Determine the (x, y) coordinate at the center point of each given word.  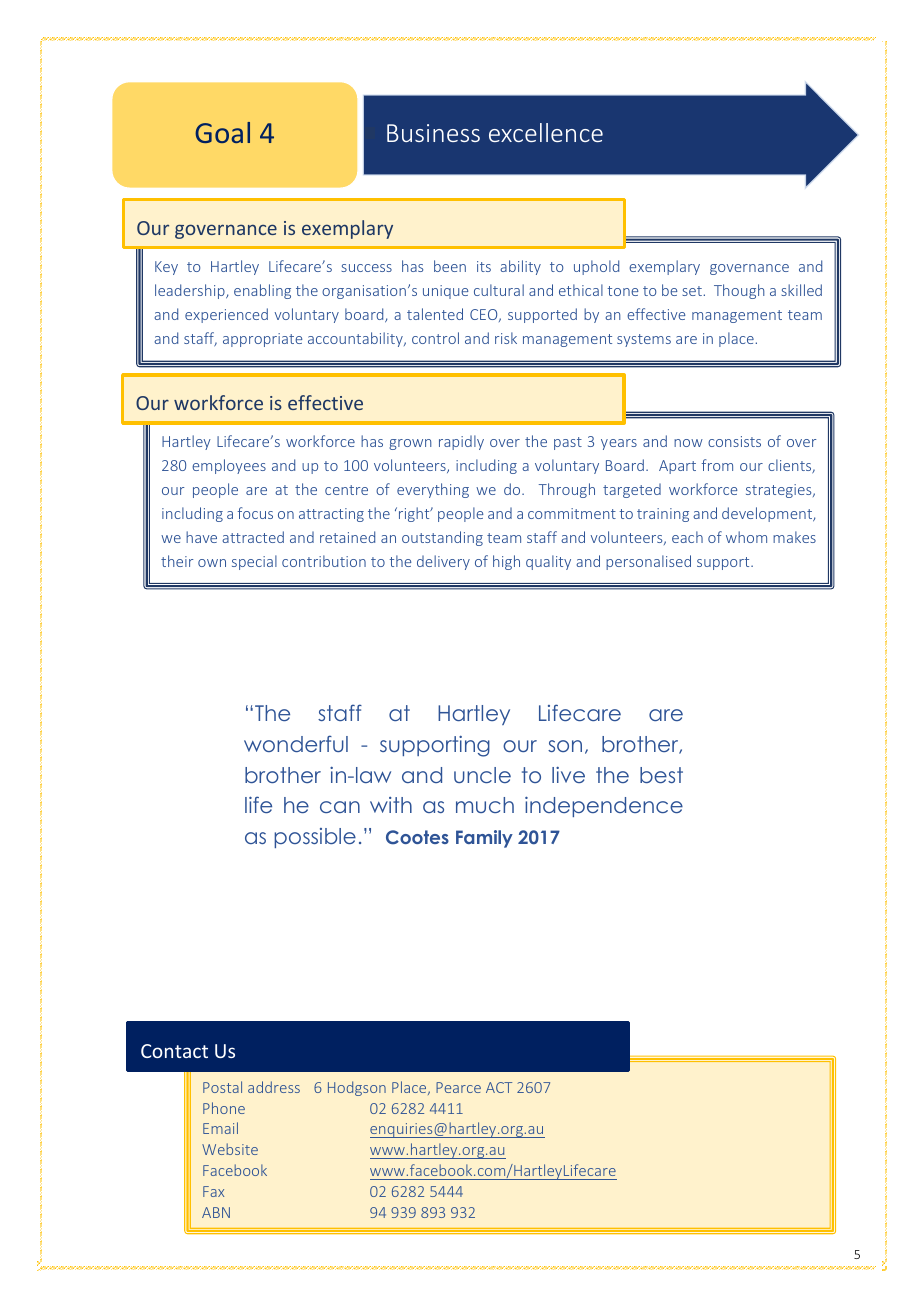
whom (746, 537)
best (661, 775)
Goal (222, 132)
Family (484, 839)
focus (255, 513)
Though (739, 291)
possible (315, 838)
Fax (213, 1191)
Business (433, 133)
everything (433, 490)
